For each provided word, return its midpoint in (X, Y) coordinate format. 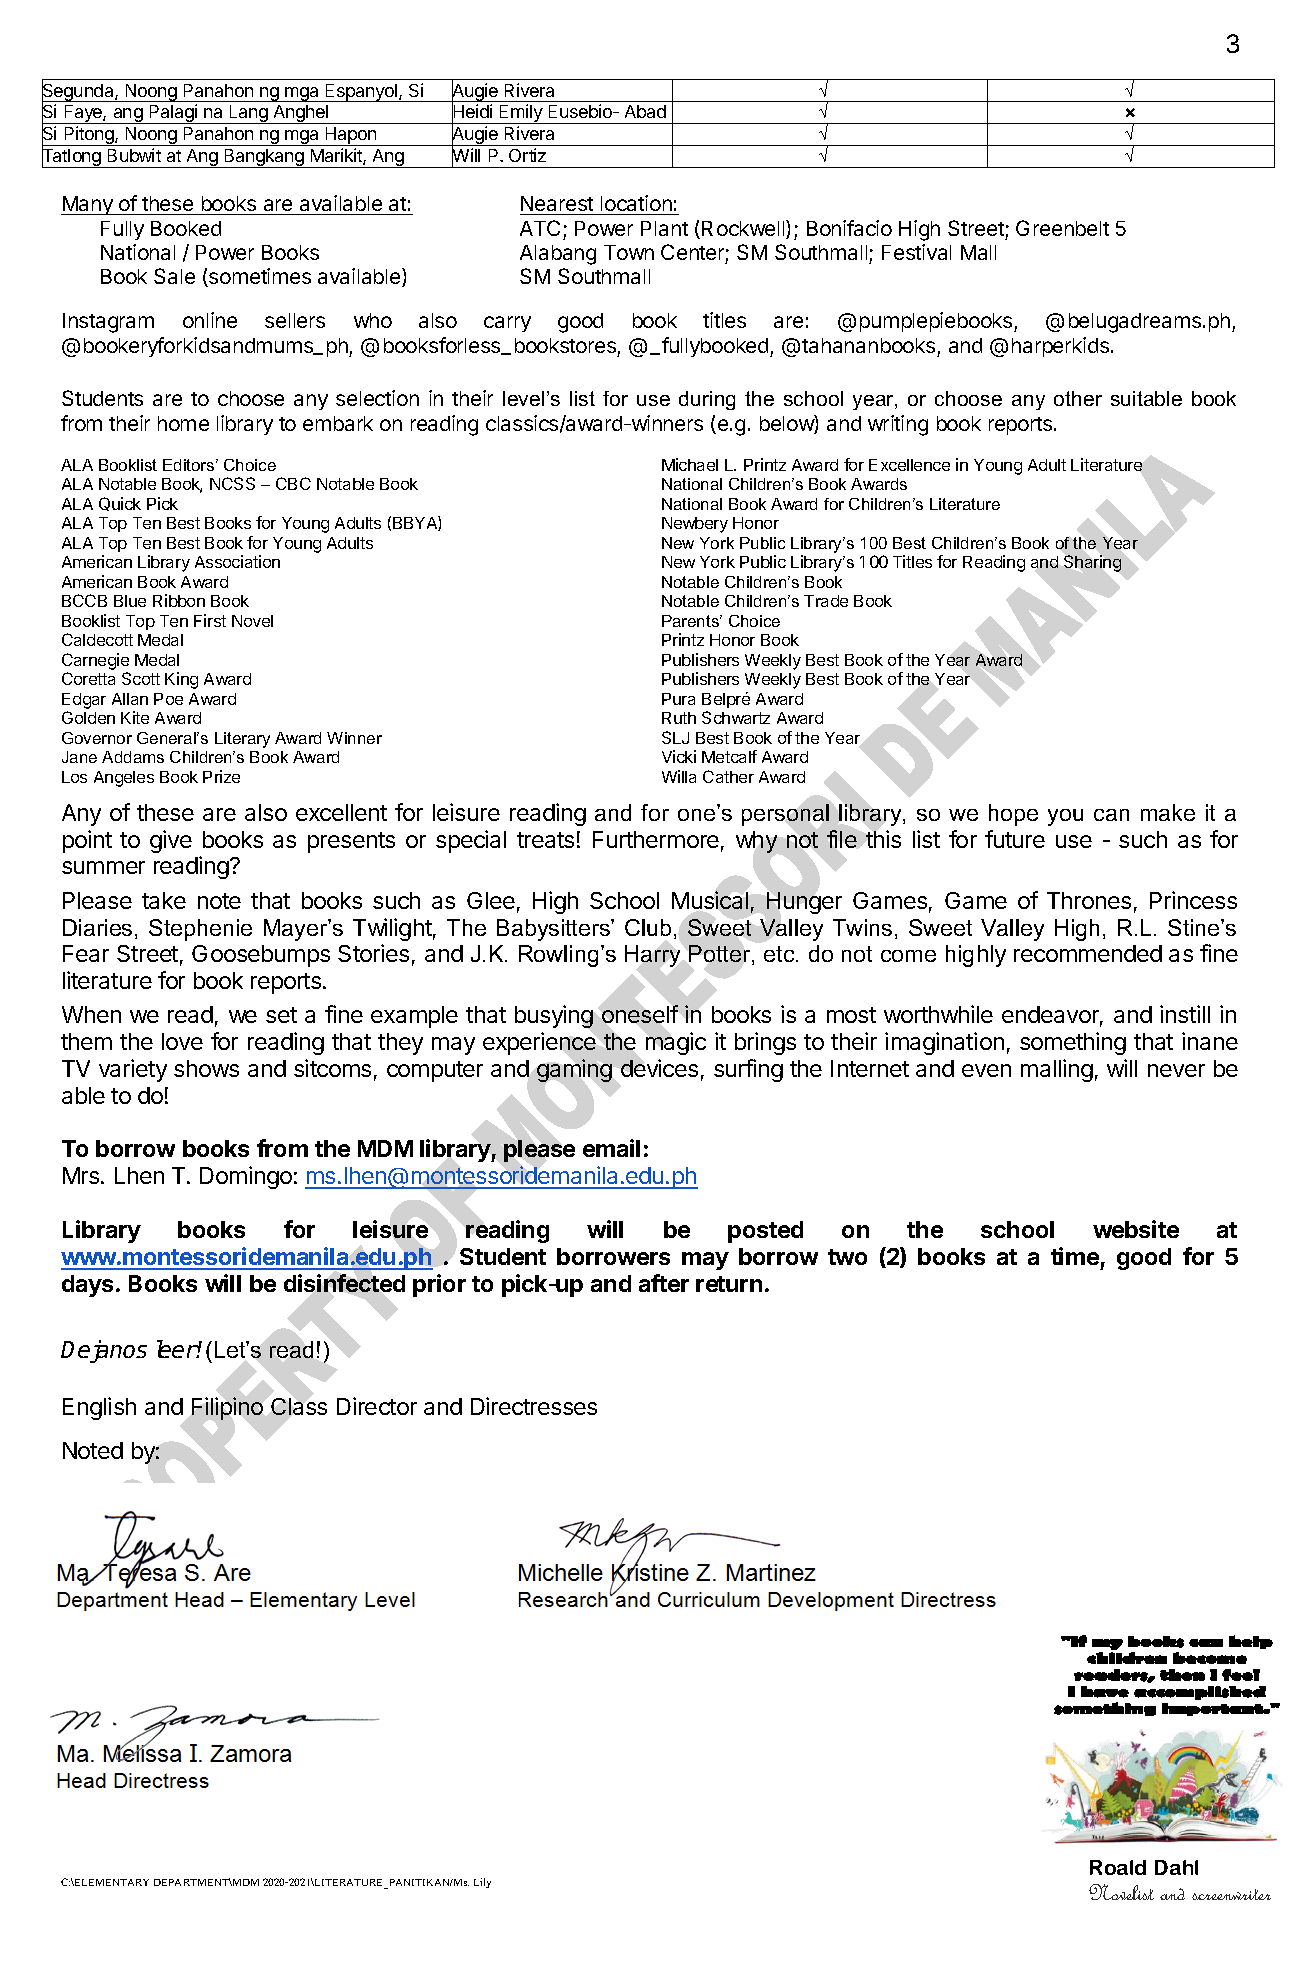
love (182, 1041)
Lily (482, 1883)
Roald (1118, 1867)
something (1073, 1043)
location (636, 203)
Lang (248, 114)
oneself (640, 1014)
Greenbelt (1062, 228)
